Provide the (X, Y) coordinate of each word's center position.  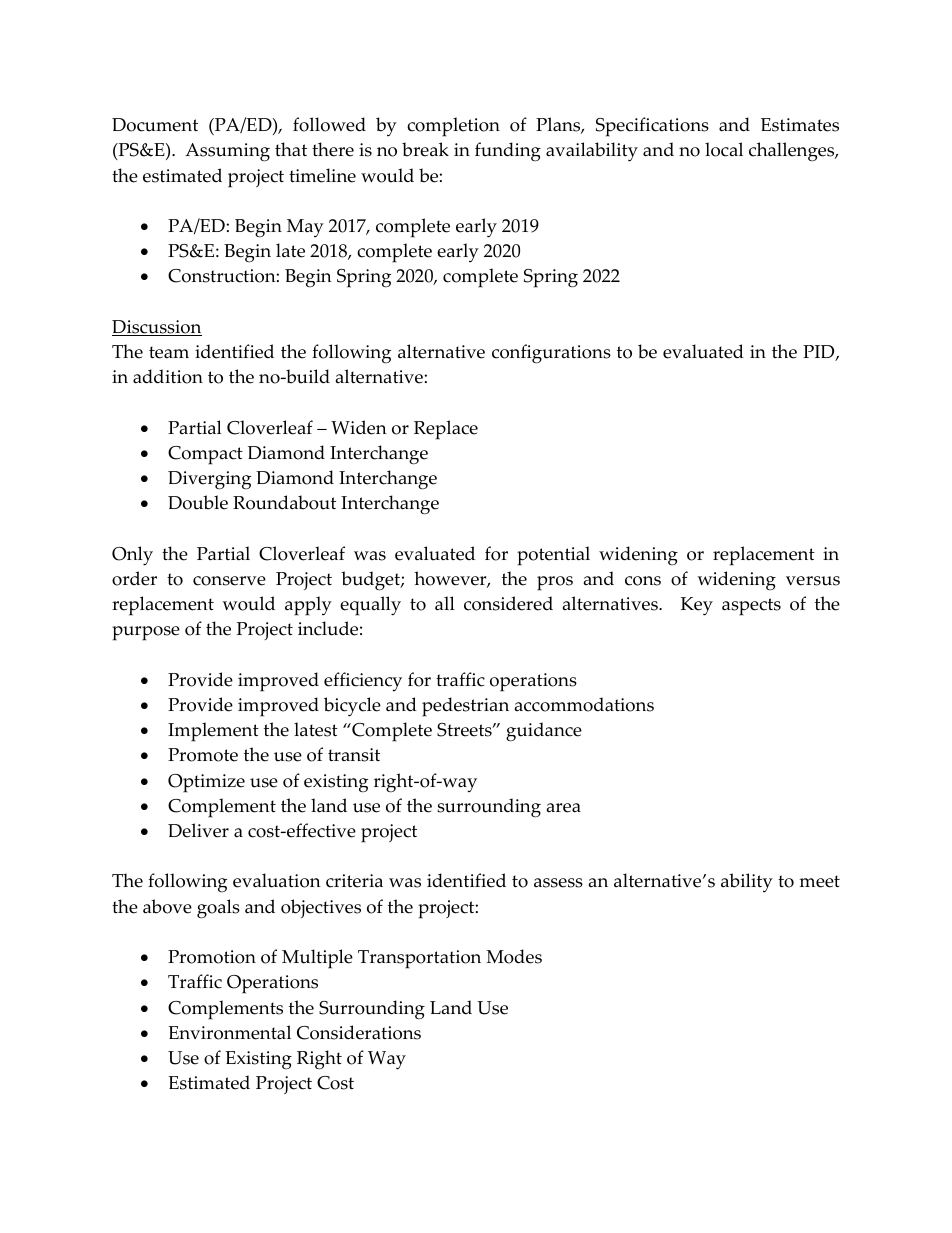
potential (553, 556)
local (724, 149)
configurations (551, 354)
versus (813, 581)
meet (819, 881)
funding (508, 151)
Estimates (800, 125)
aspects (751, 607)
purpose (146, 633)
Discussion (157, 328)
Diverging (209, 480)
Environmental (229, 1032)
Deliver (198, 830)
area (564, 808)
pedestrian (465, 707)
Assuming (227, 152)
